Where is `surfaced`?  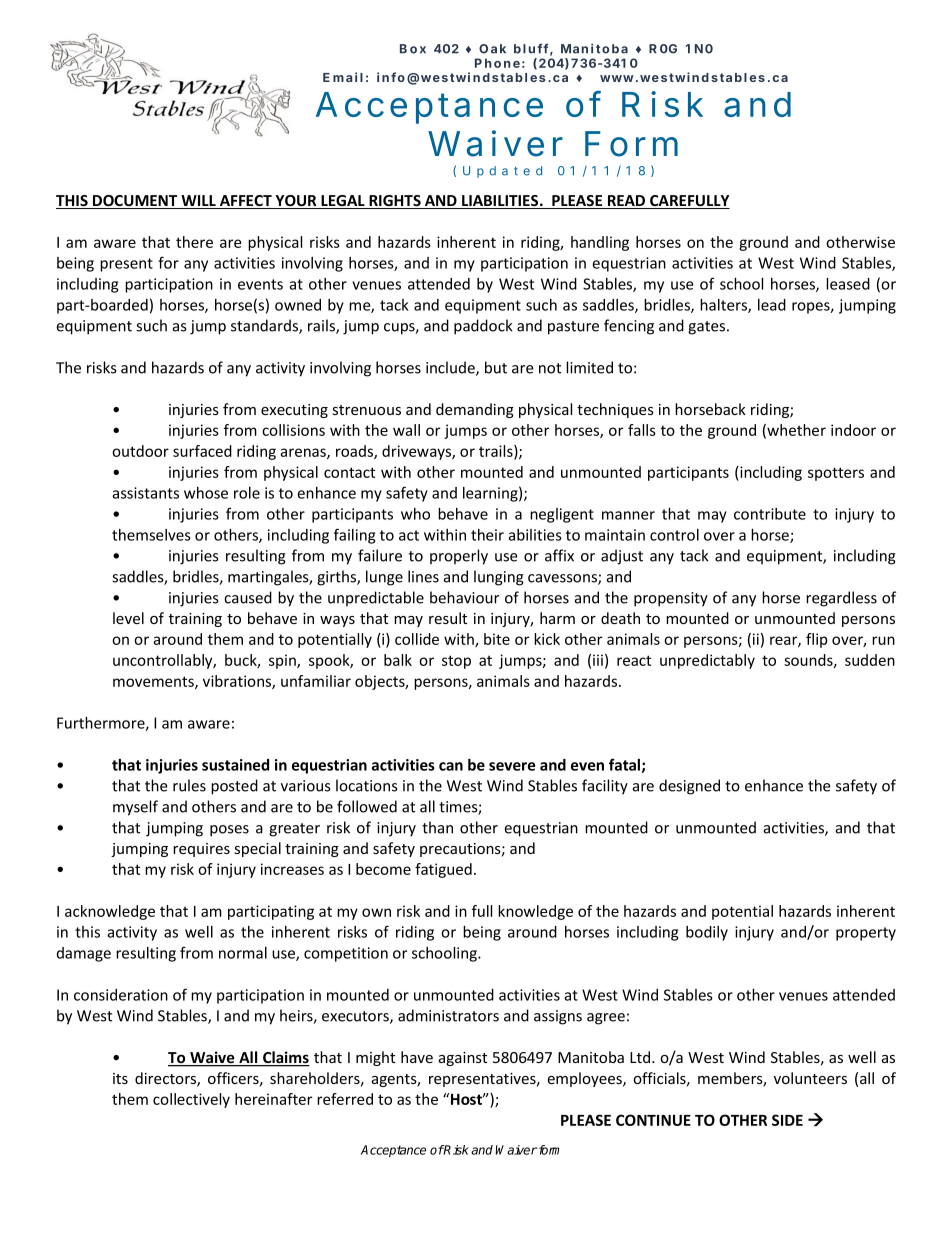 surfaced is located at coordinates (202, 451).
